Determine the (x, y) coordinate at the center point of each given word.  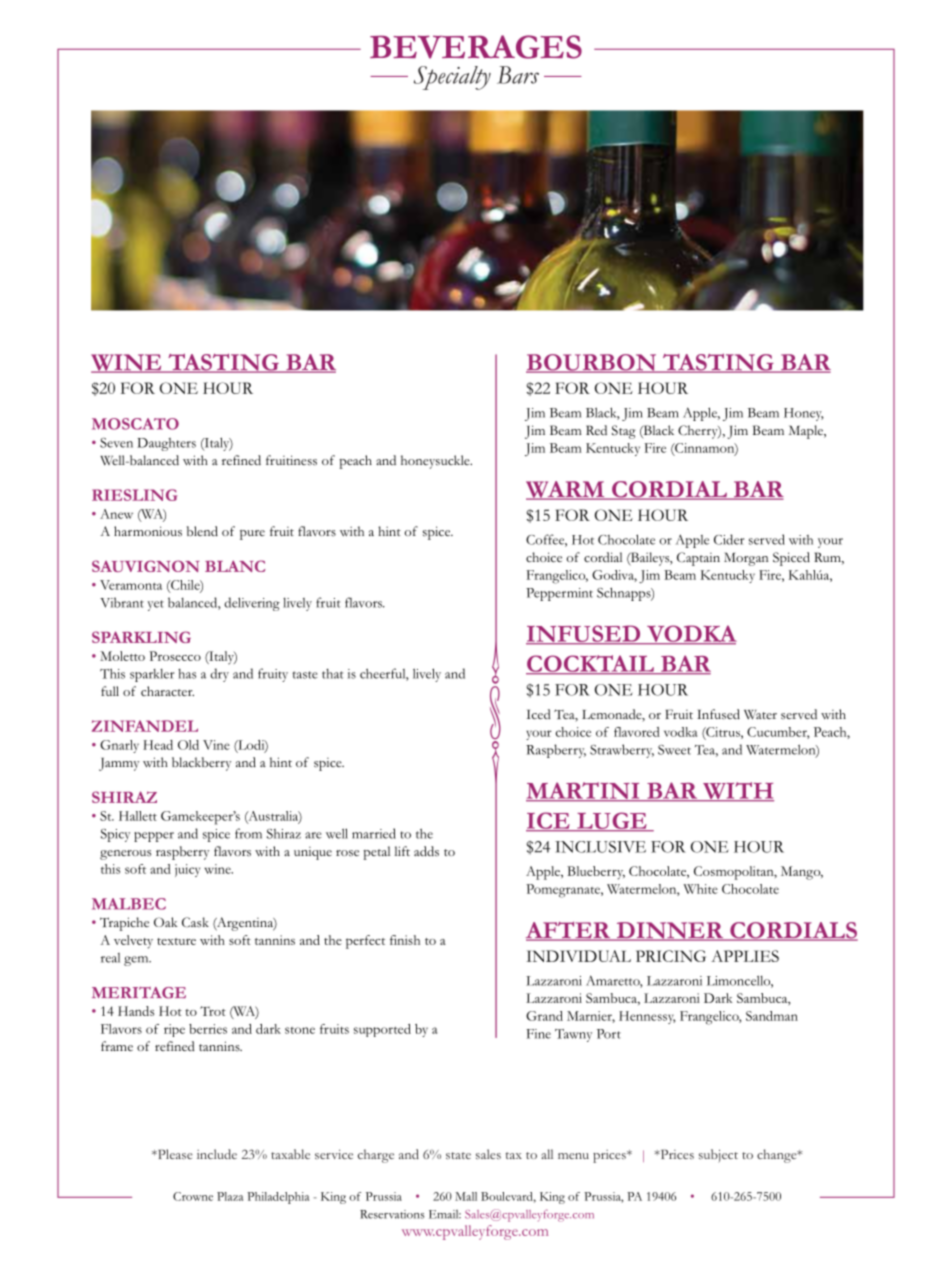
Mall (466, 1196)
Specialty (452, 78)
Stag (624, 432)
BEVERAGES (476, 47)
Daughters (166, 444)
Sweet (674, 750)
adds (426, 851)
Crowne (193, 1196)
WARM (566, 490)
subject (718, 1156)
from (248, 833)
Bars (518, 75)
